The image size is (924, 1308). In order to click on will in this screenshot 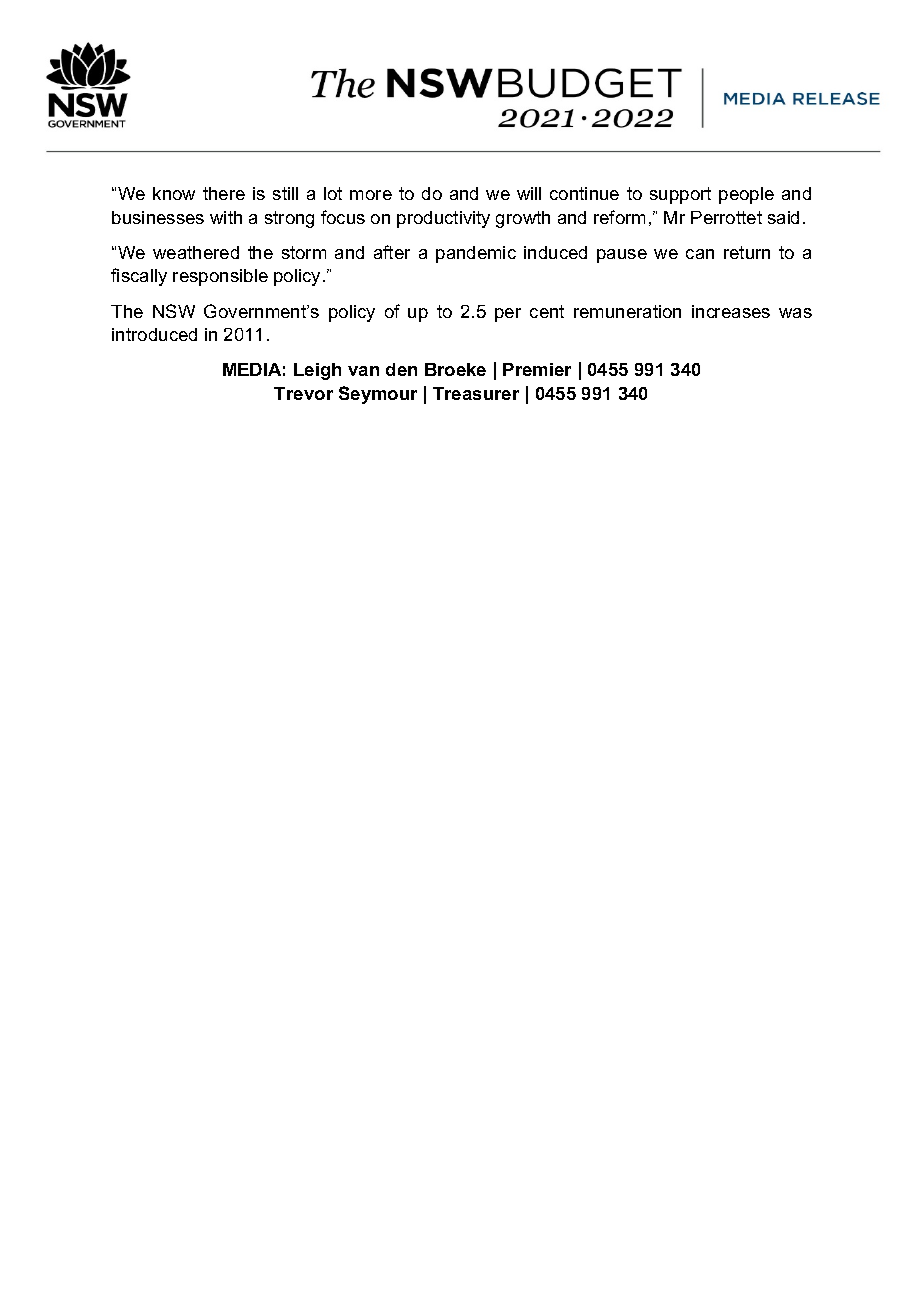, I will do `click(529, 193)`.
